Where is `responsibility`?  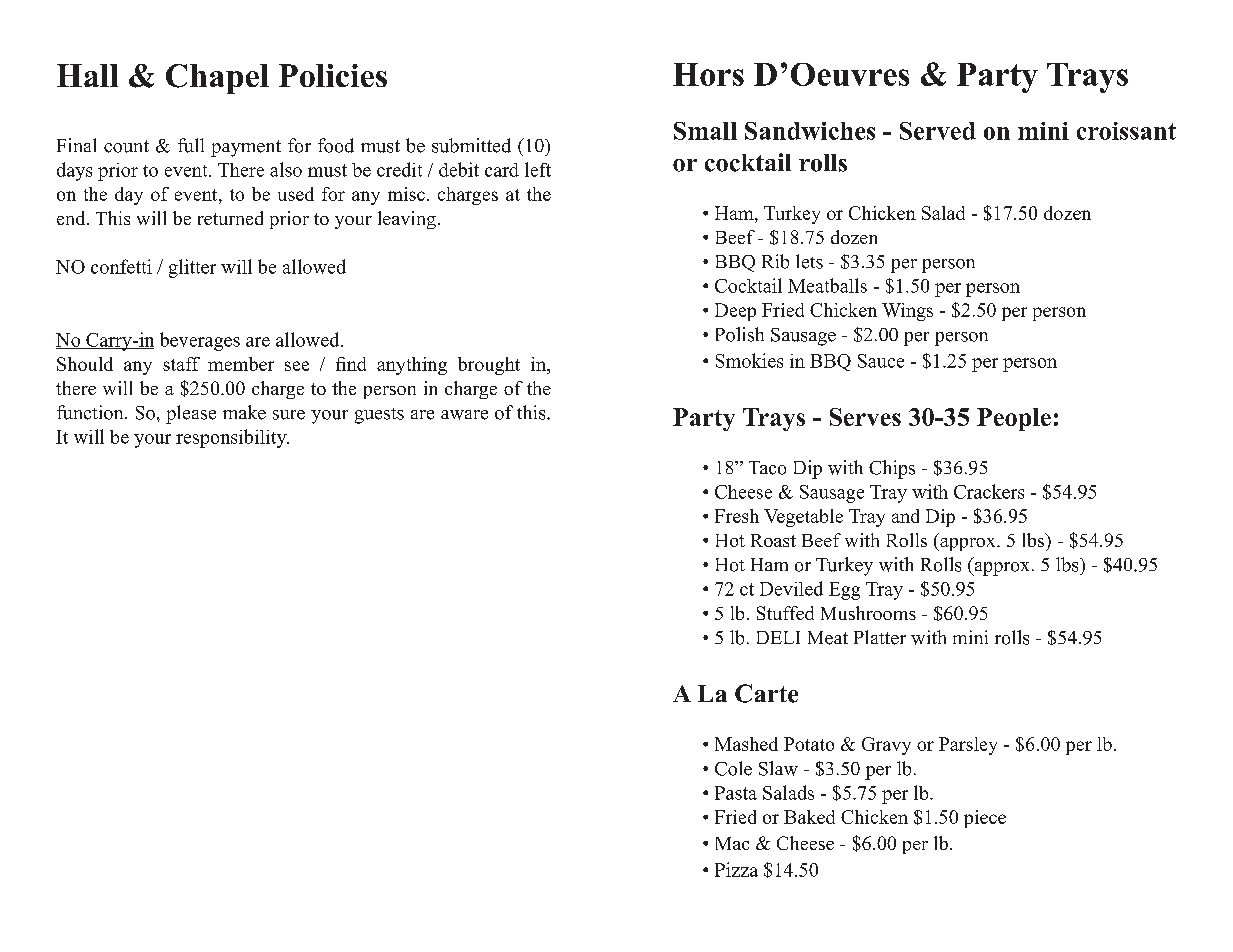
responsibility is located at coordinates (232, 438).
